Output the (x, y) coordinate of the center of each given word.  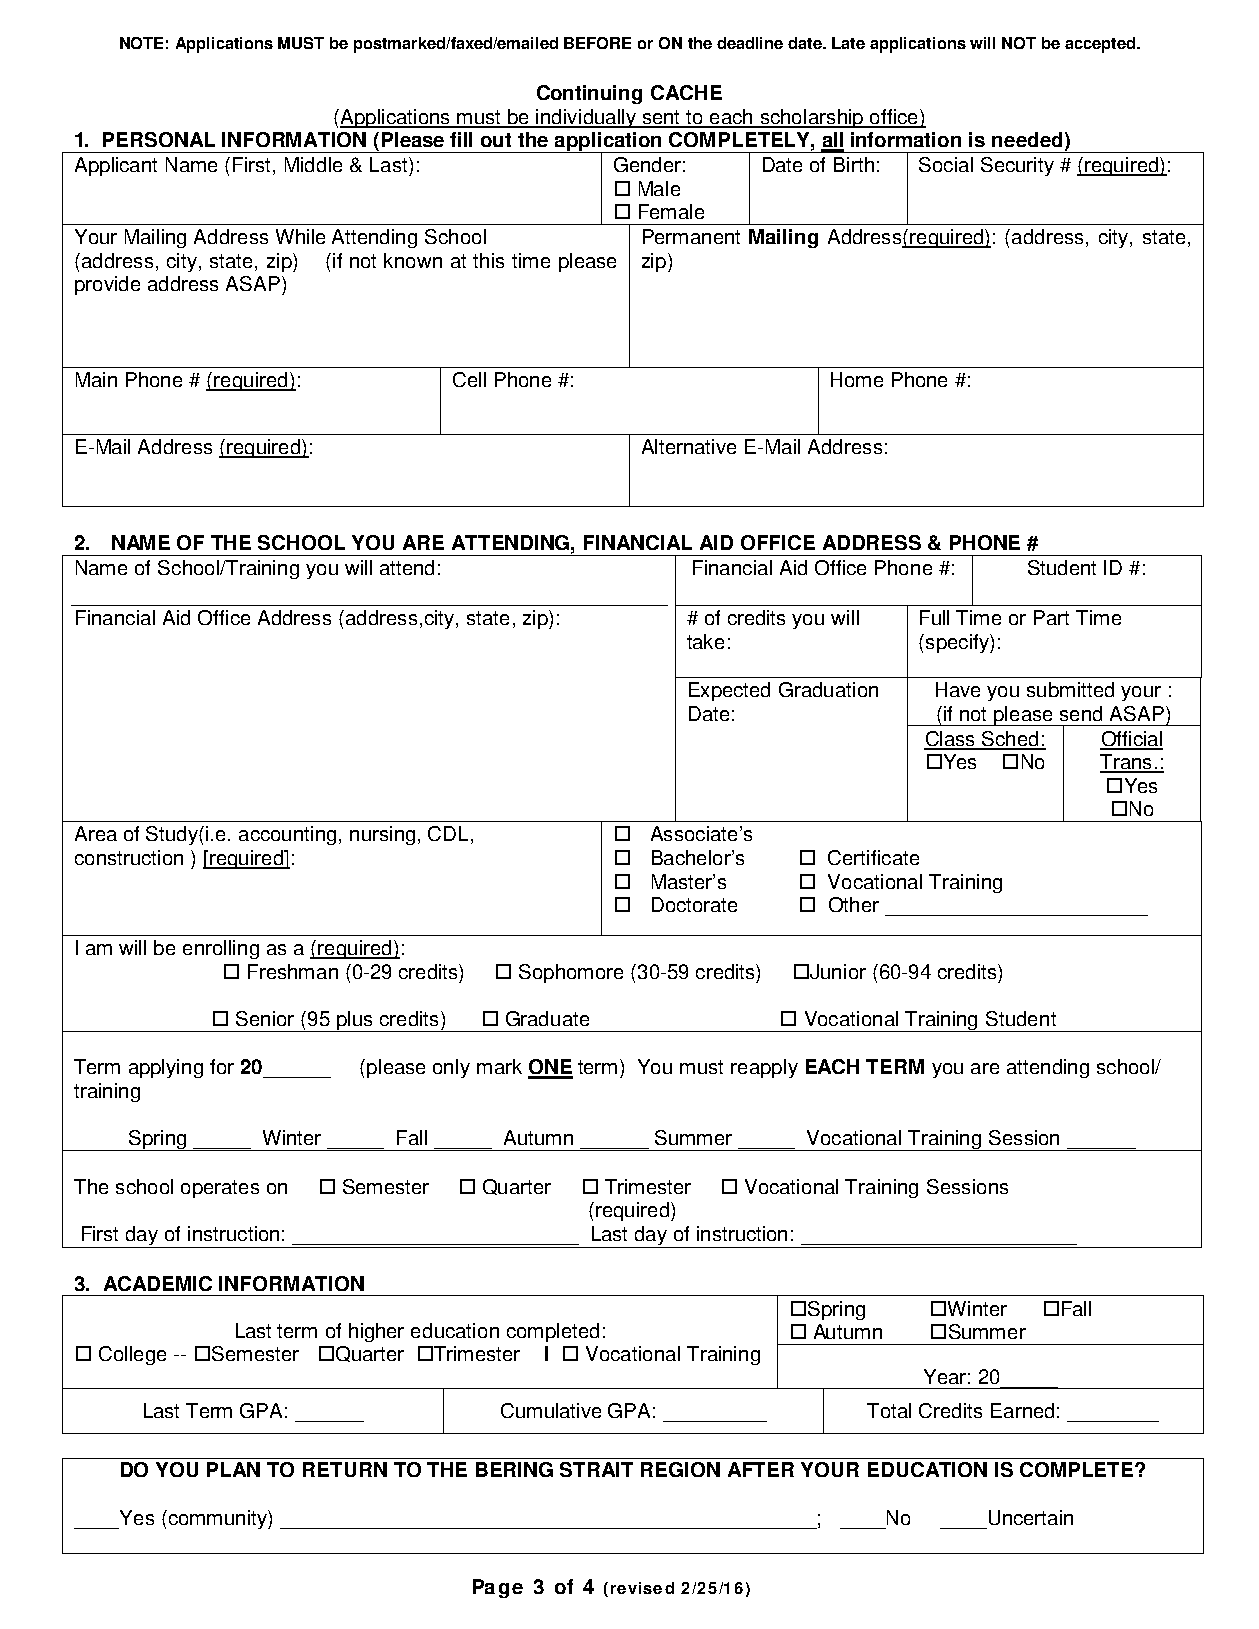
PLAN (233, 1469)
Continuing (589, 94)
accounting (287, 835)
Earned (1022, 1410)
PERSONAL (159, 139)
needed (1027, 139)
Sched (1010, 740)
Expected (729, 691)
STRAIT (596, 1469)
